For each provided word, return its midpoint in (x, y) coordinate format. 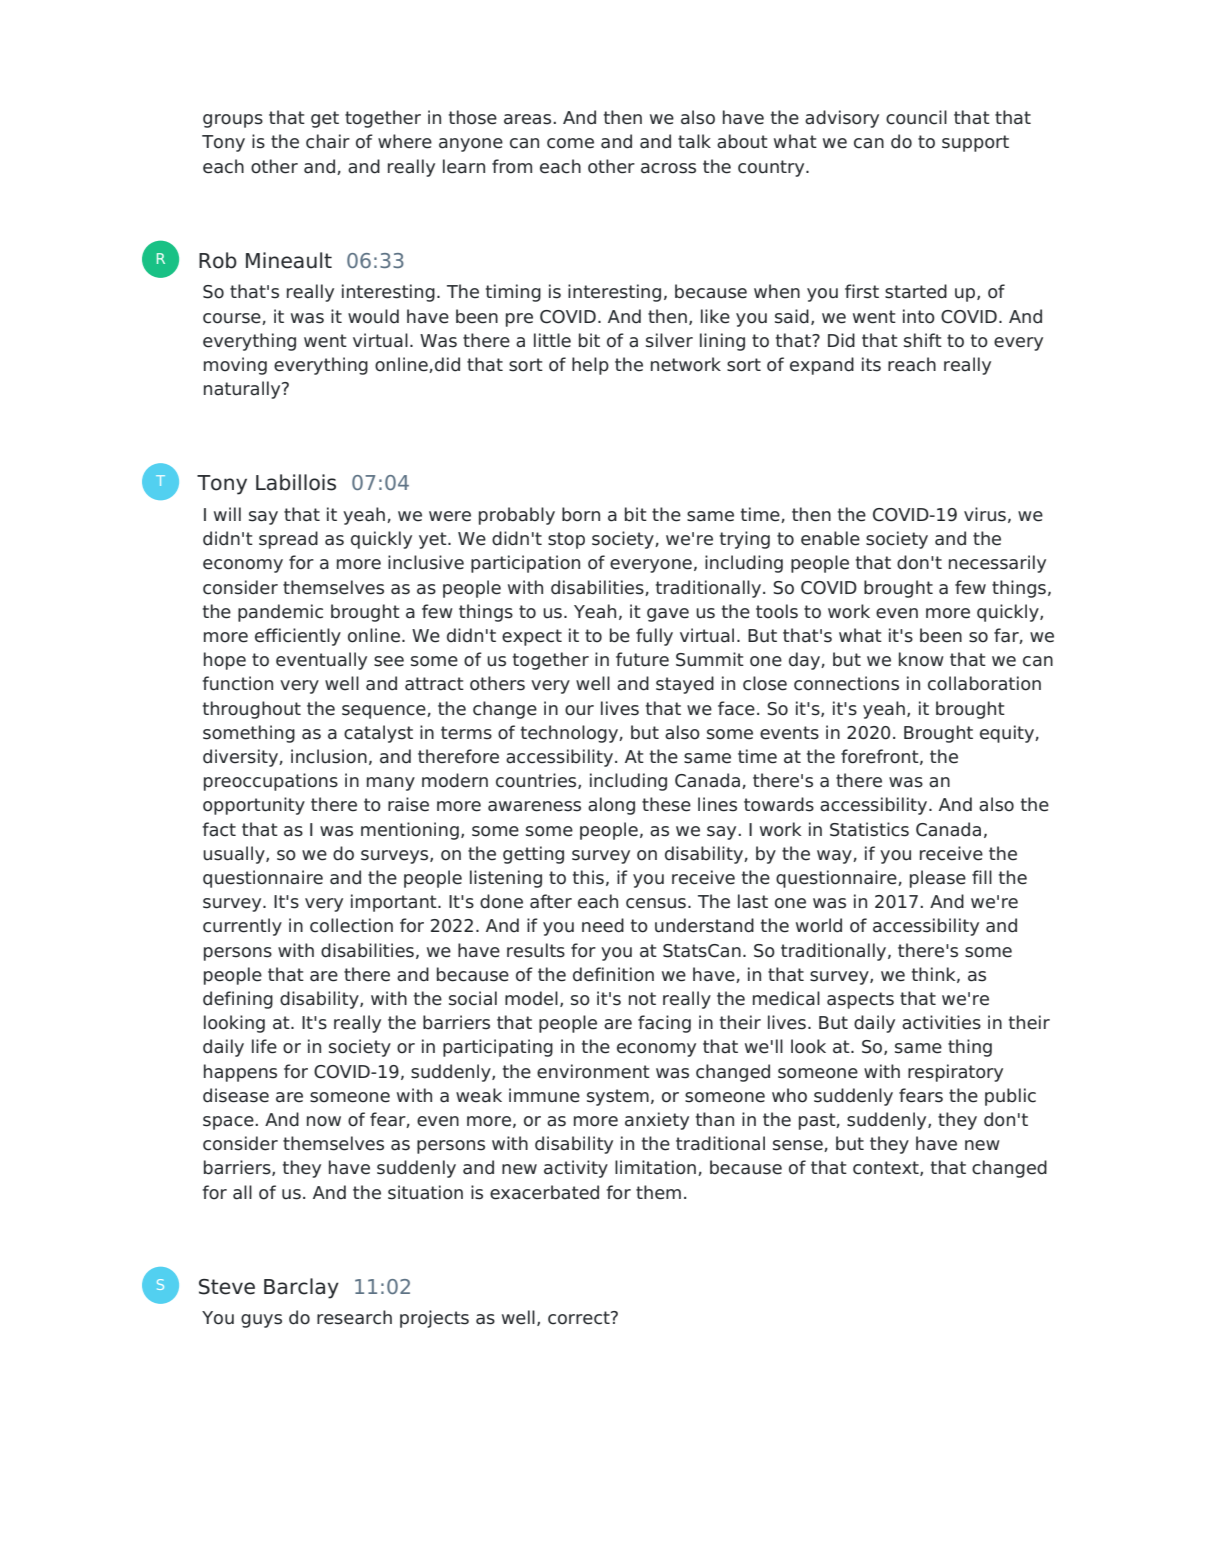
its (871, 364)
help (590, 366)
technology (570, 734)
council (916, 117)
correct (580, 1318)
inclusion (329, 756)
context (887, 1168)
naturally (243, 390)
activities (941, 1022)
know (921, 659)
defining (238, 1000)
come (570, 143)
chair (328, 141)
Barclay (301, 1288)
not (642, 999)
